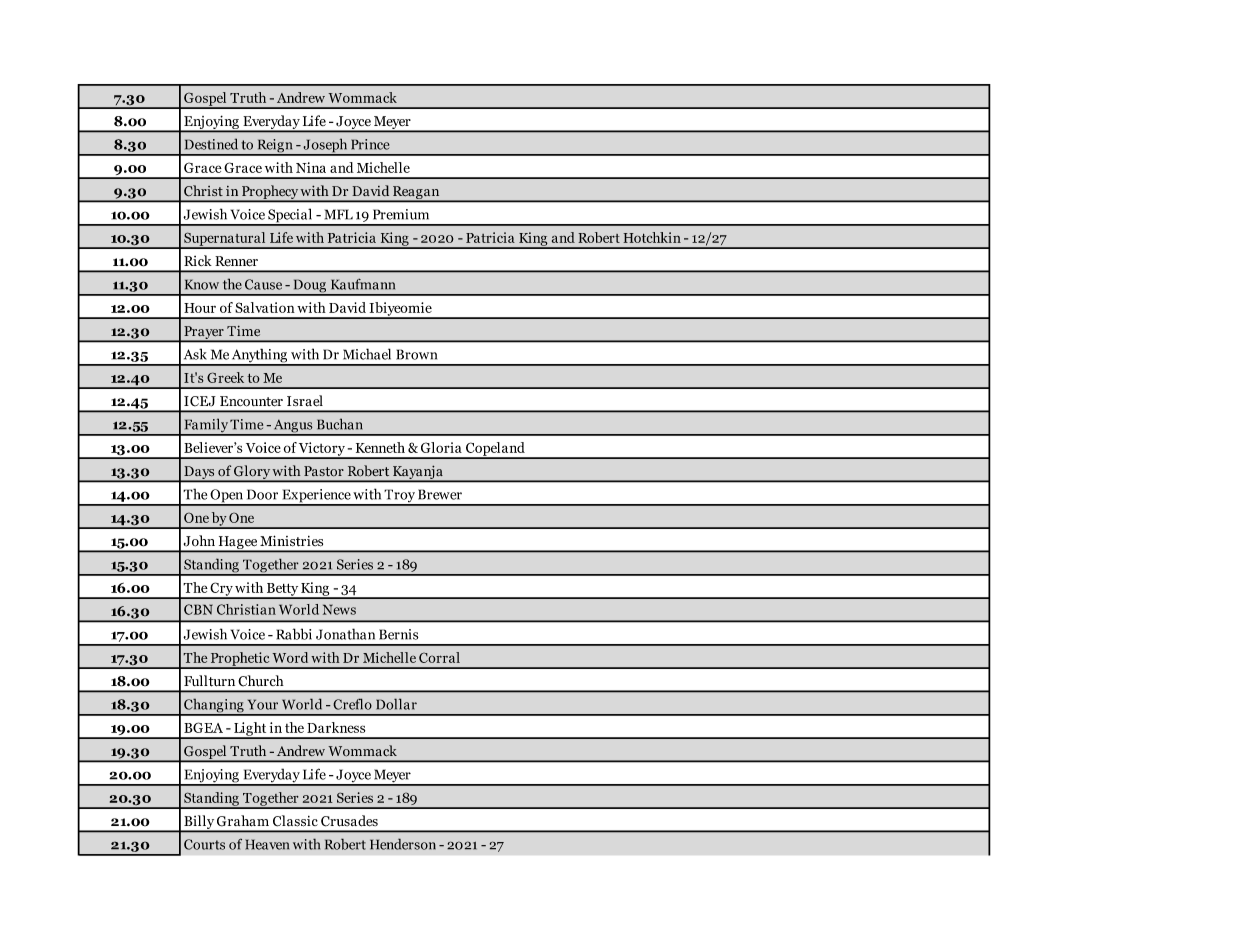 The height and width of the screenshot is (952, 1233). What do you see at coordinates (325, 146) in the screenshot?
I see `Joseph` at bounding box center [325, 146].
